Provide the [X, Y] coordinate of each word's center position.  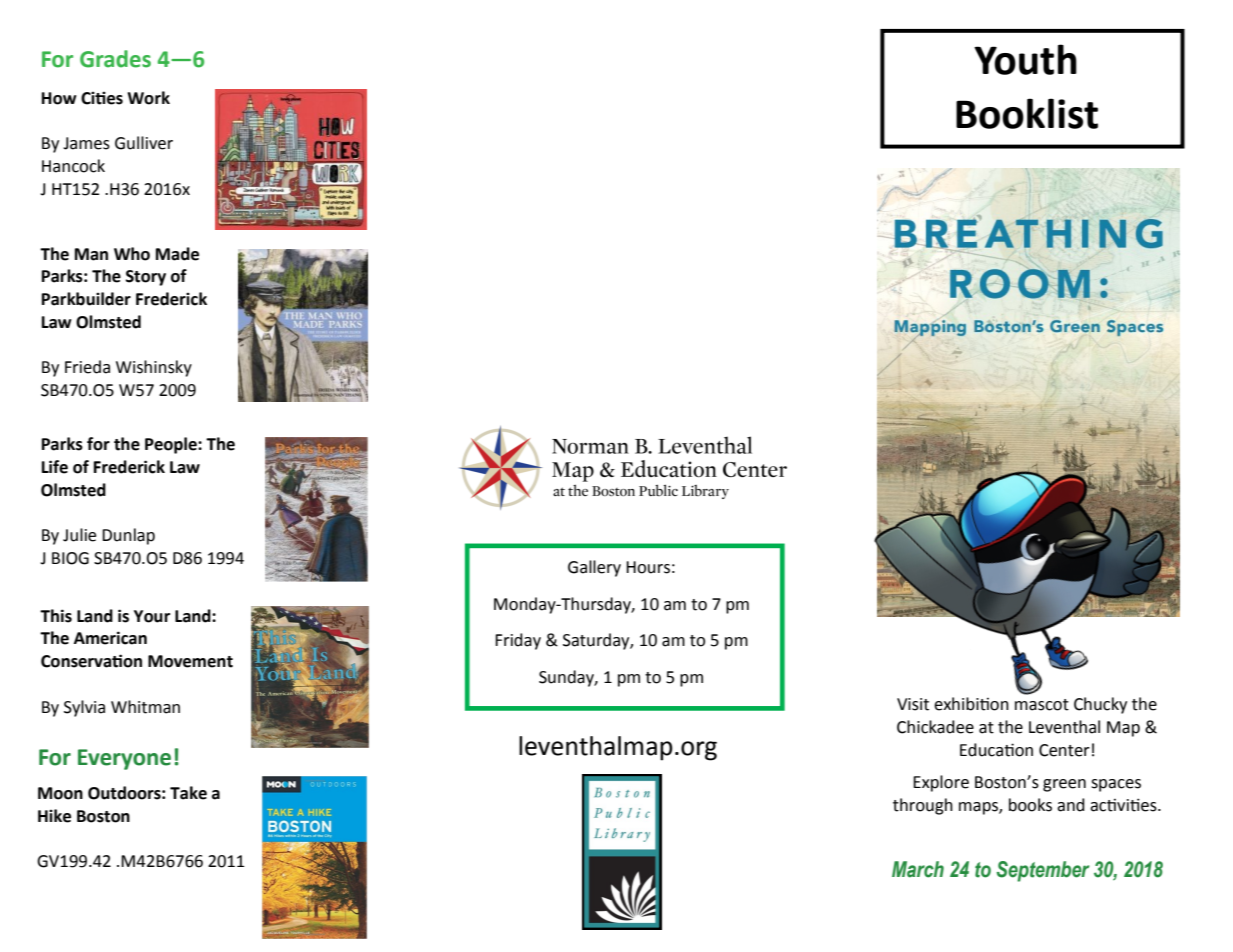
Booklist [1027, 113]
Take [188, 793]
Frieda [87, 367]
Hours [648, 567]
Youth [1025, 59]
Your [152, 616]
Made [177, 254]
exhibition [971, 704]
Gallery [594, 568]
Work [148, 98]
